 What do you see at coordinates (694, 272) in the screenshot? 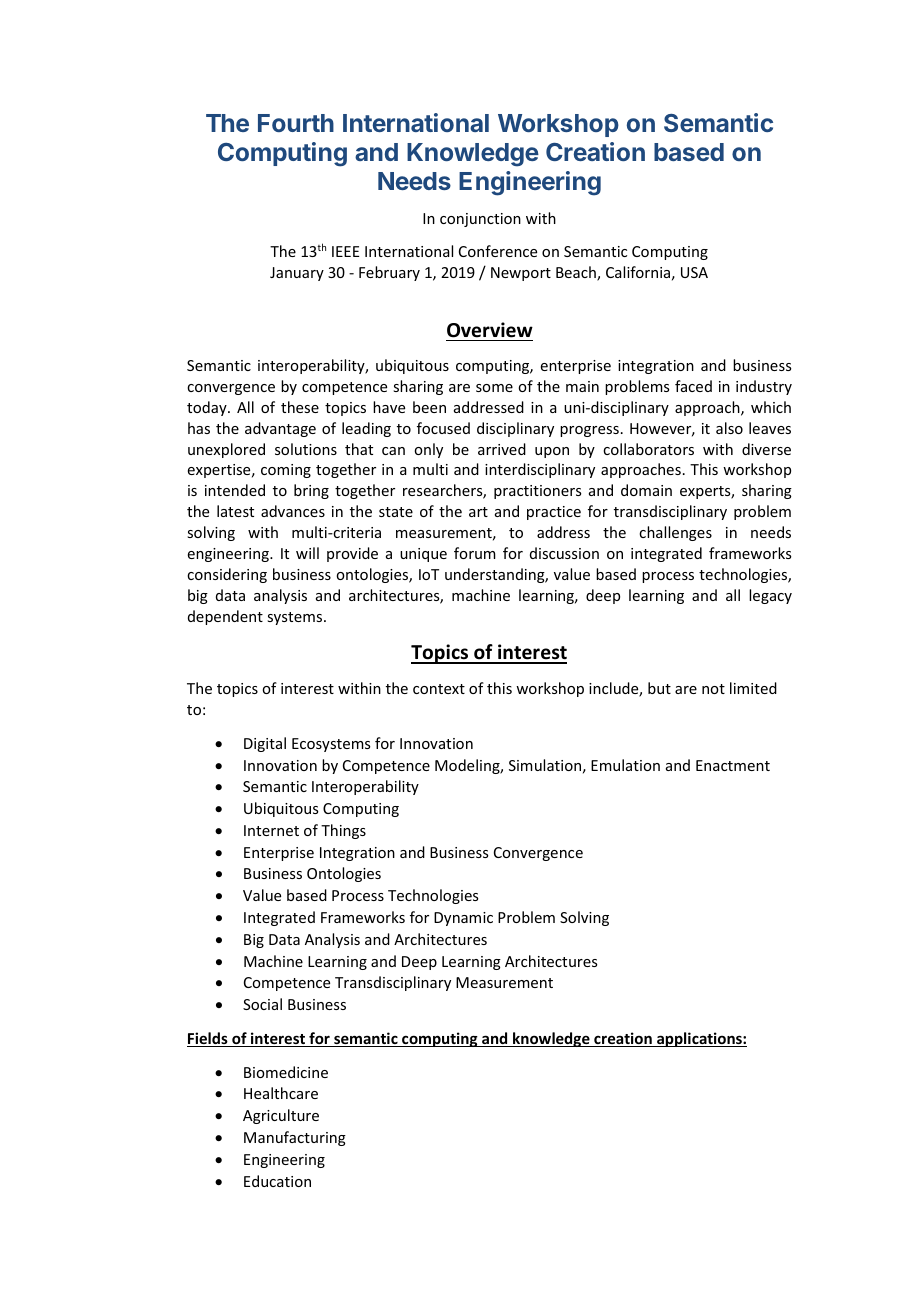
I see `USA` at bounding box center [694, 272].
